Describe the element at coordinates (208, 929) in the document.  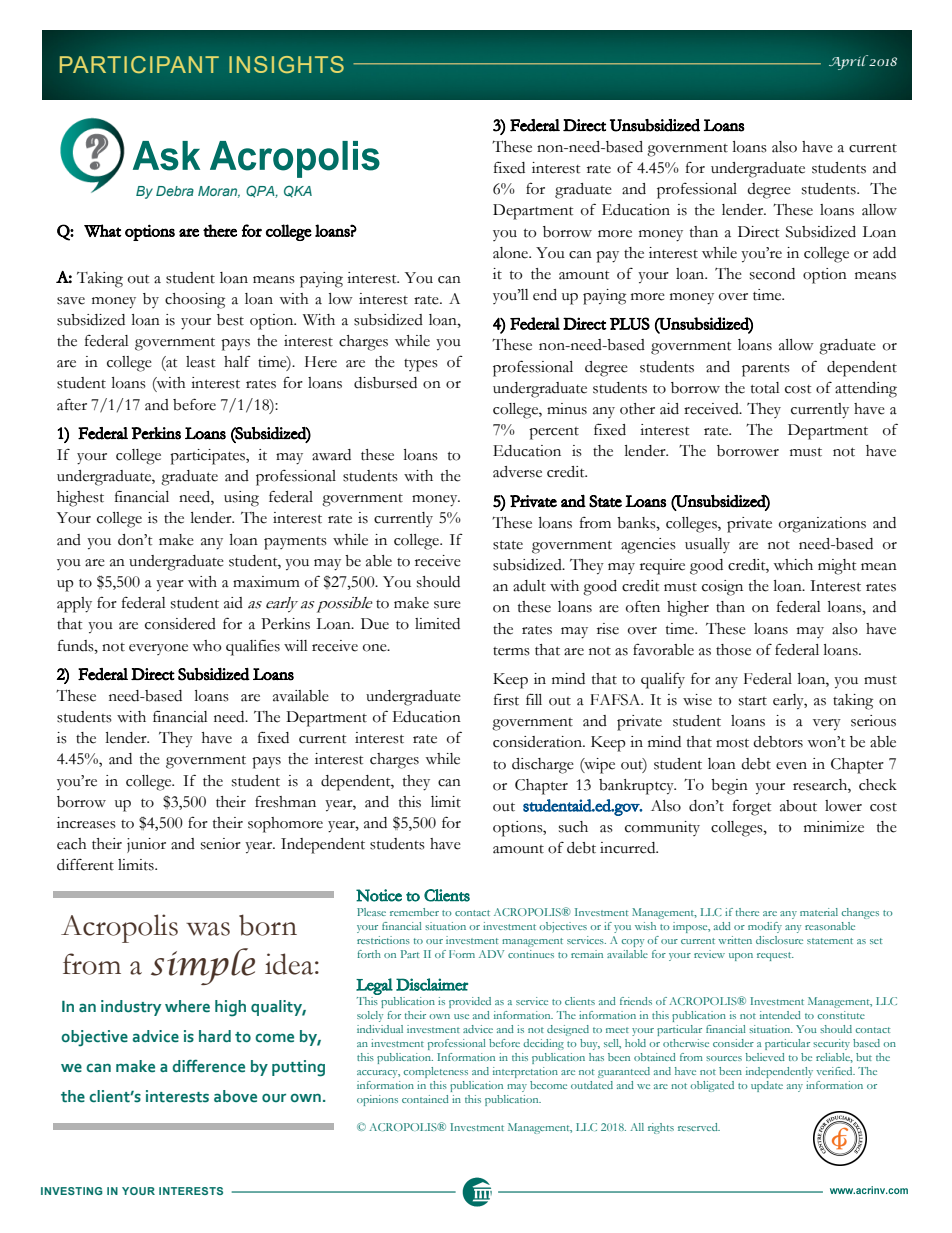
I see `was` at that location.
